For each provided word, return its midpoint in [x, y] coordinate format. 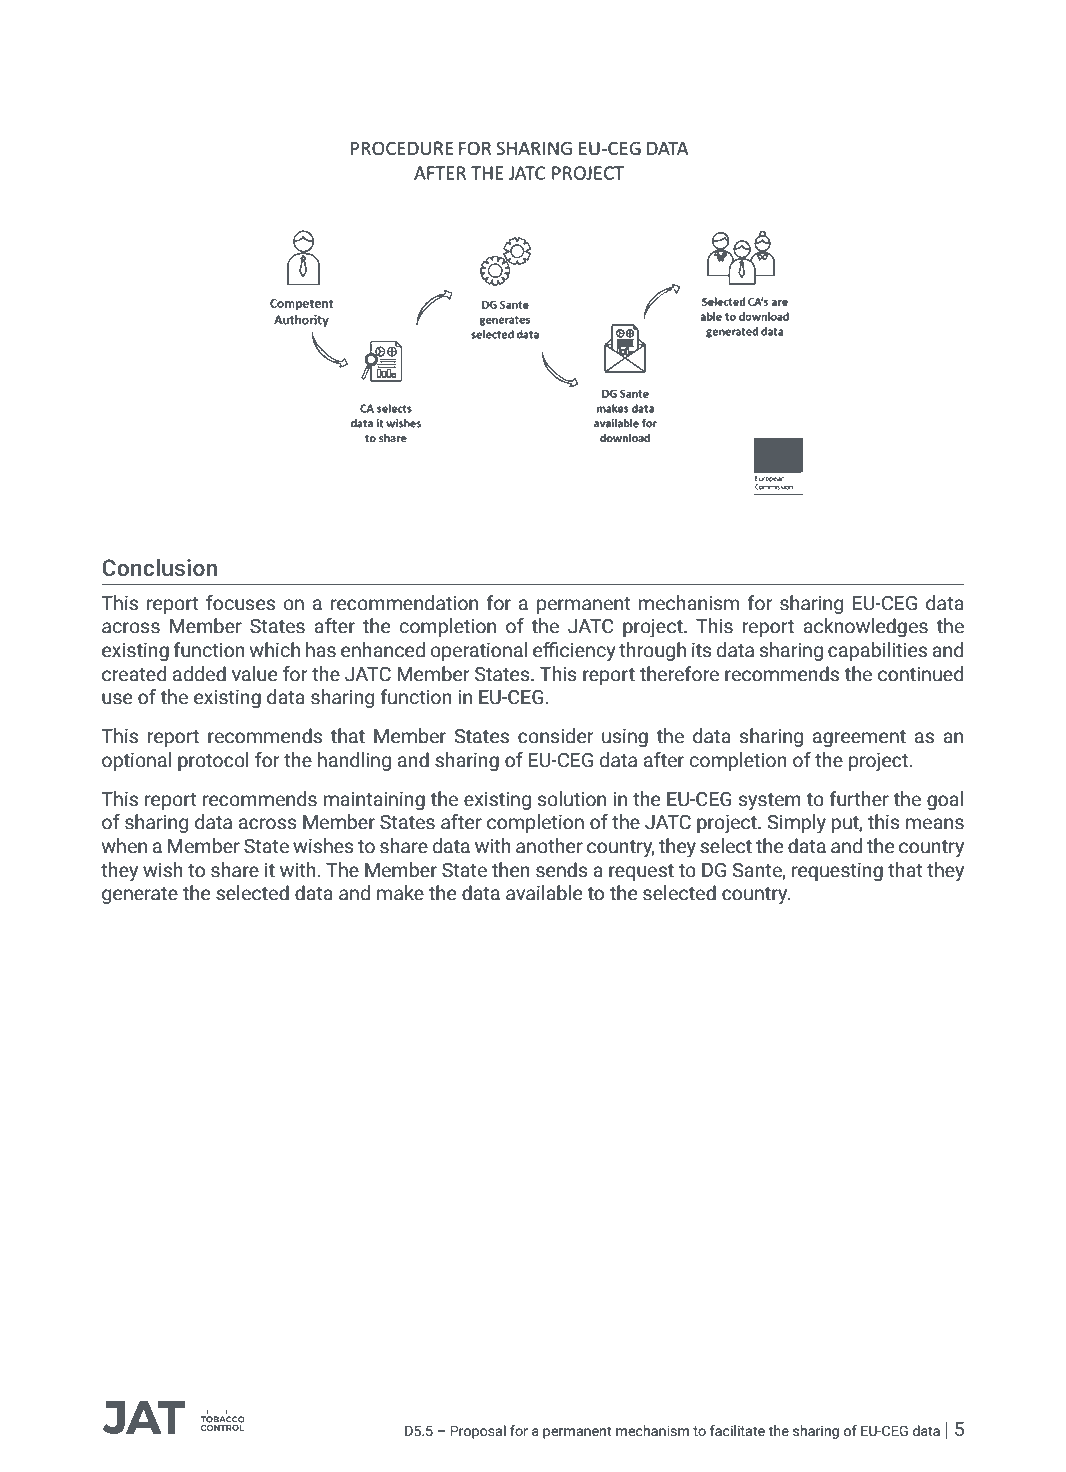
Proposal [478, 1432]
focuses [240, 603]
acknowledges [865, 627]
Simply [796, 824]
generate [140, 895]
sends [562, 870]
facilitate [737, 1430]
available [544, 893]
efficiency [574, 652]
